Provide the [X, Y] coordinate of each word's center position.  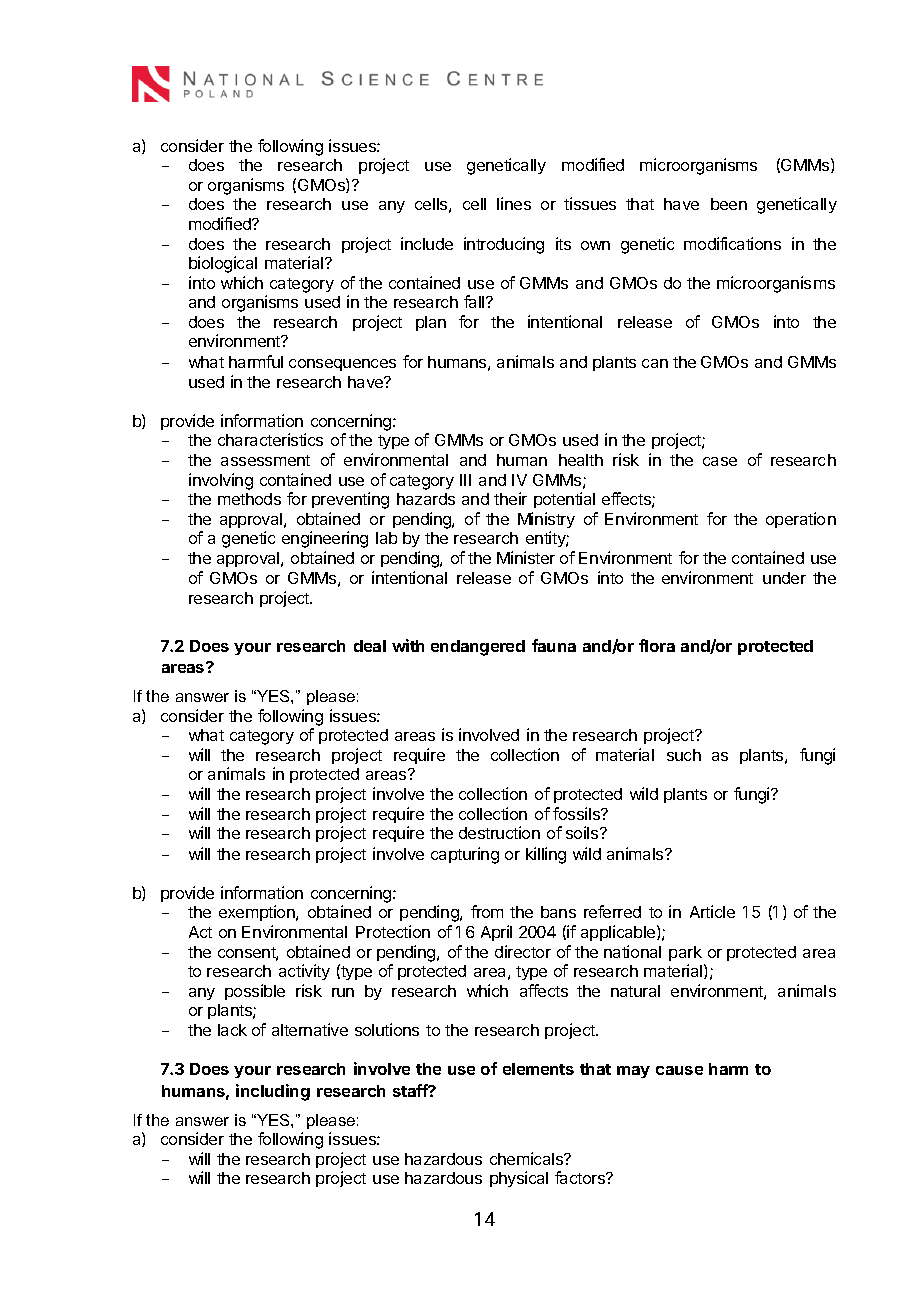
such [684, 755]
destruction [499, 832]
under [784, 578]
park [685, 953]
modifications [732, 243]
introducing [504, 245]
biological [223, 264]
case [720, 461]
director [523, 951]
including [273, 1092]
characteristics [270, 439]
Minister [526, 557]
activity [304, 972]
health [581, 460]
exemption [258, 913]
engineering [325, 539]
